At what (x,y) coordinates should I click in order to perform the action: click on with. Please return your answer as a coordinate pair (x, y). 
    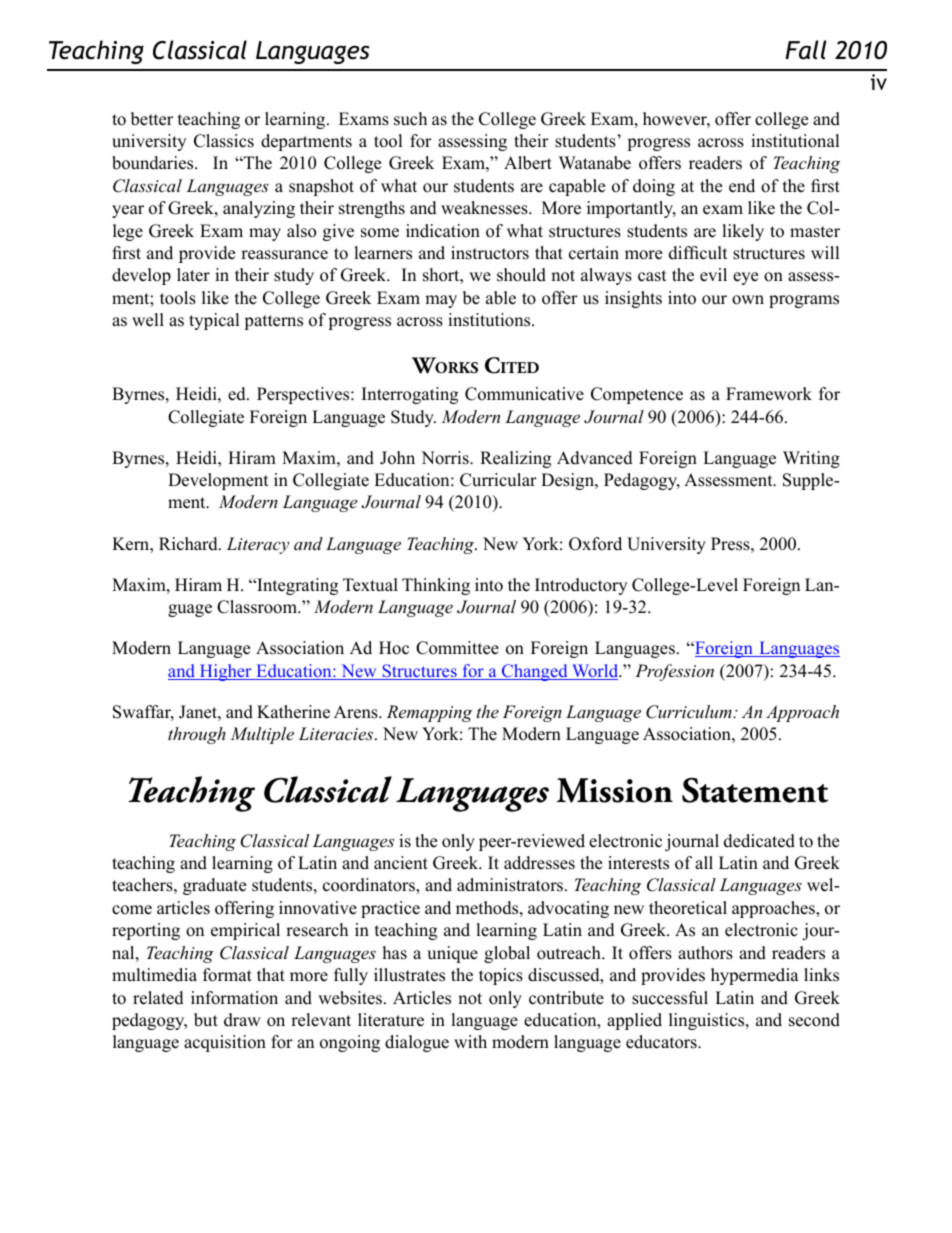
    Looking at the image, I should click on (470, 1041).
